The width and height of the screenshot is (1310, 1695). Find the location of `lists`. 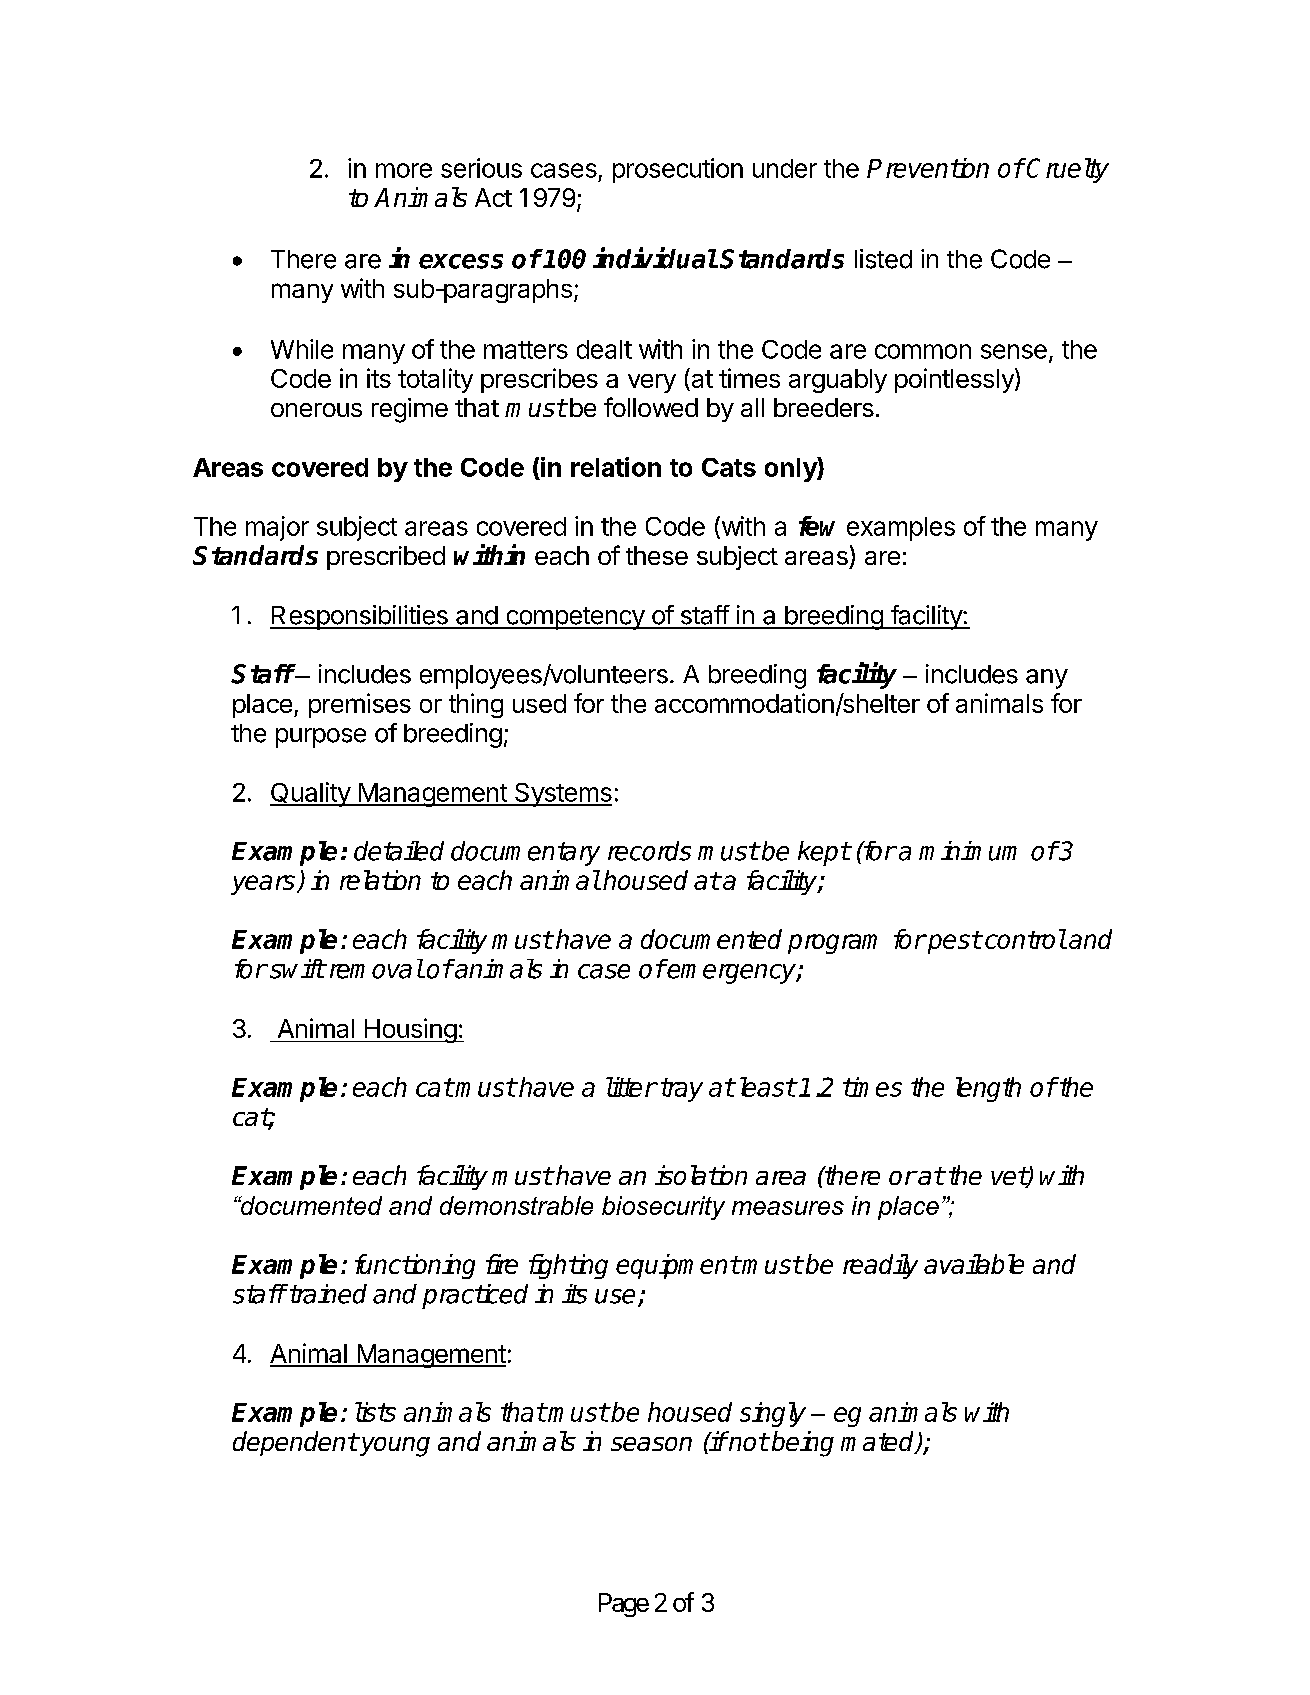

lists is located at coordinates (375, 1412).
